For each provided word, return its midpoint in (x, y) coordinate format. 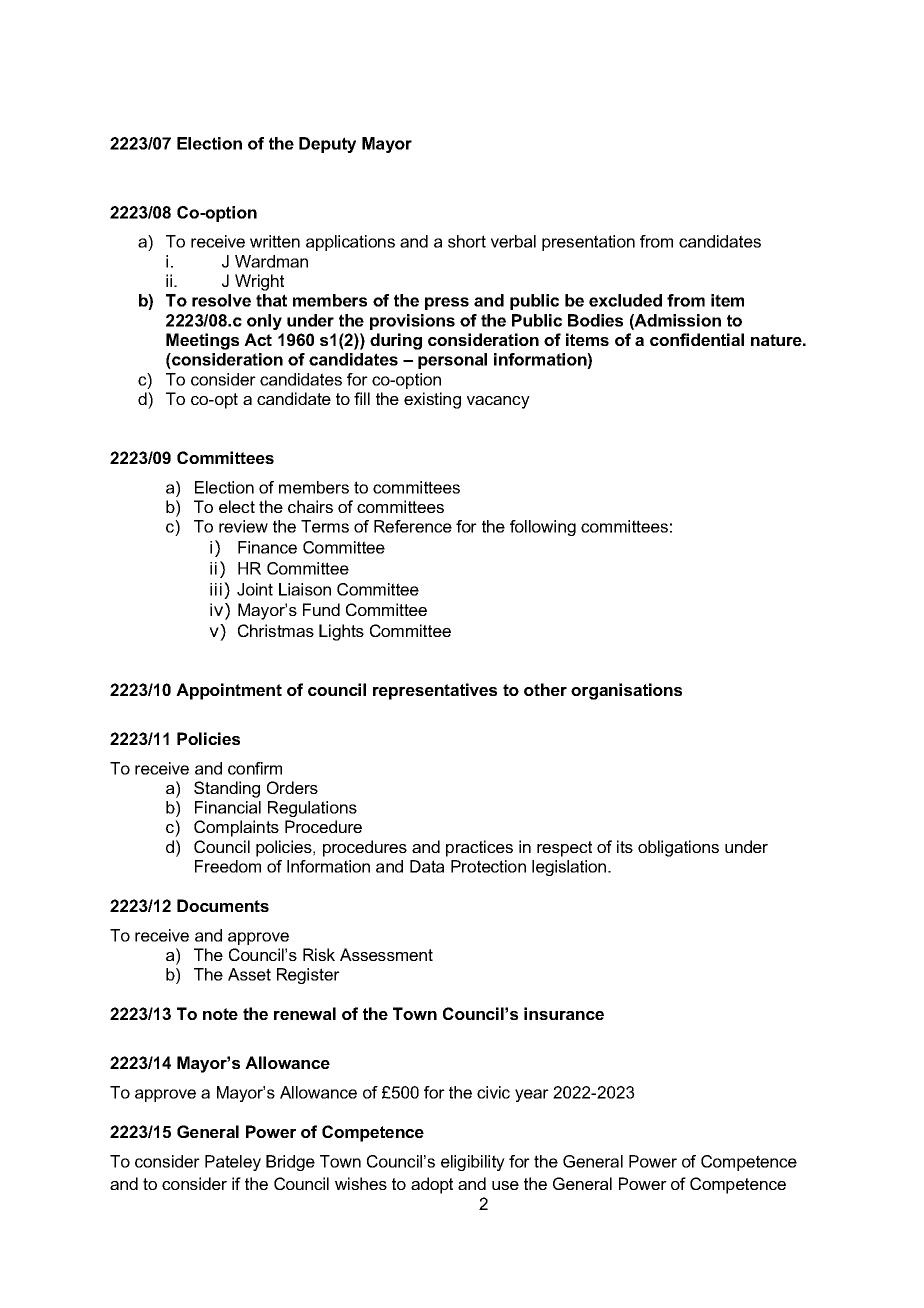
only (264, 322)
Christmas (276, 630)
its (625, 846)
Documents (223, 905)
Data (427, 866)
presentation (588, 243)
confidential (697, 339)
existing (432, 400)
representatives (435, 691)
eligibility (473, 1163)
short (467, 241)
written (275, 241)
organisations (626, 691)
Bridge (290, 1163)
